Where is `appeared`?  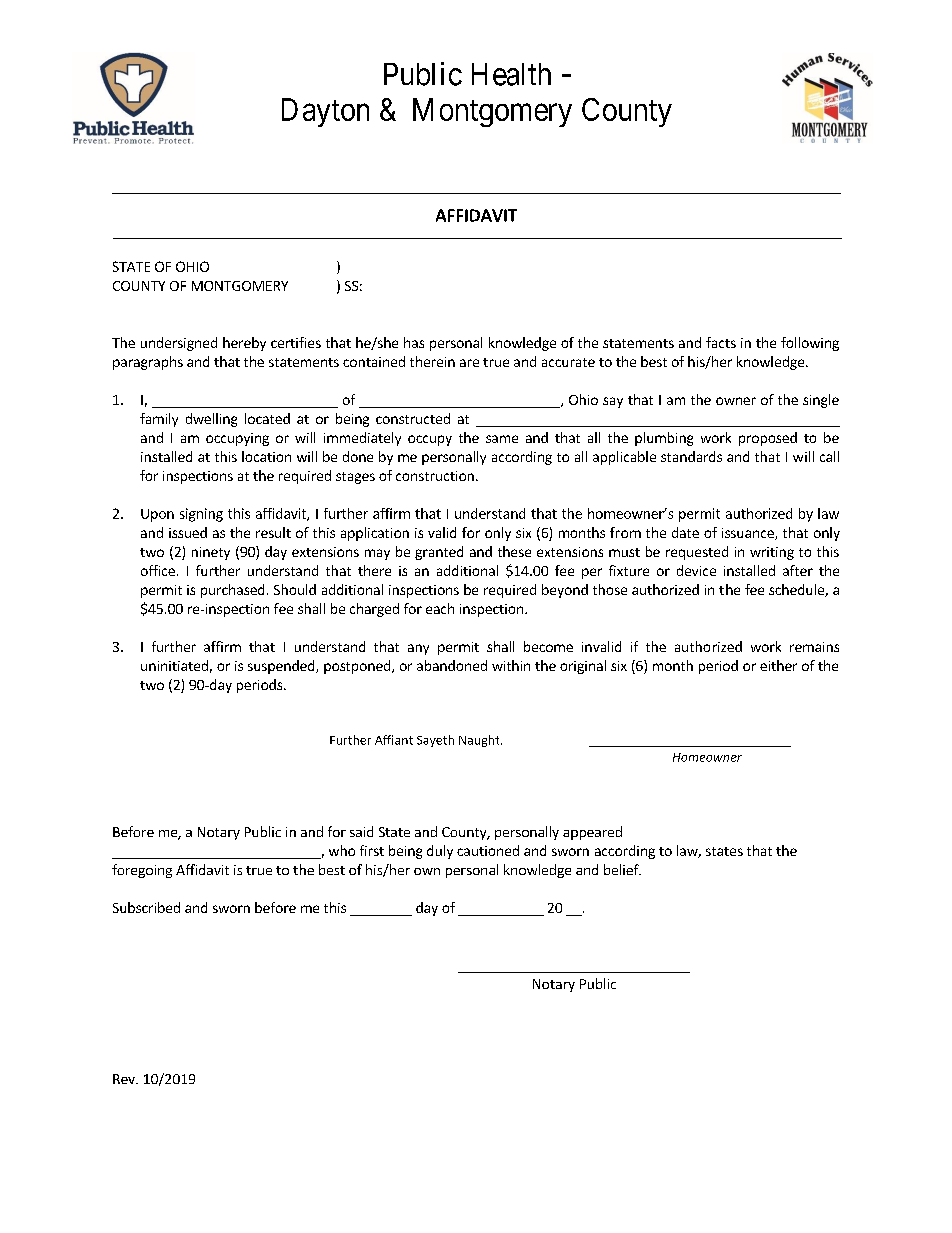 appeared is located at coordinates (592, 833).
